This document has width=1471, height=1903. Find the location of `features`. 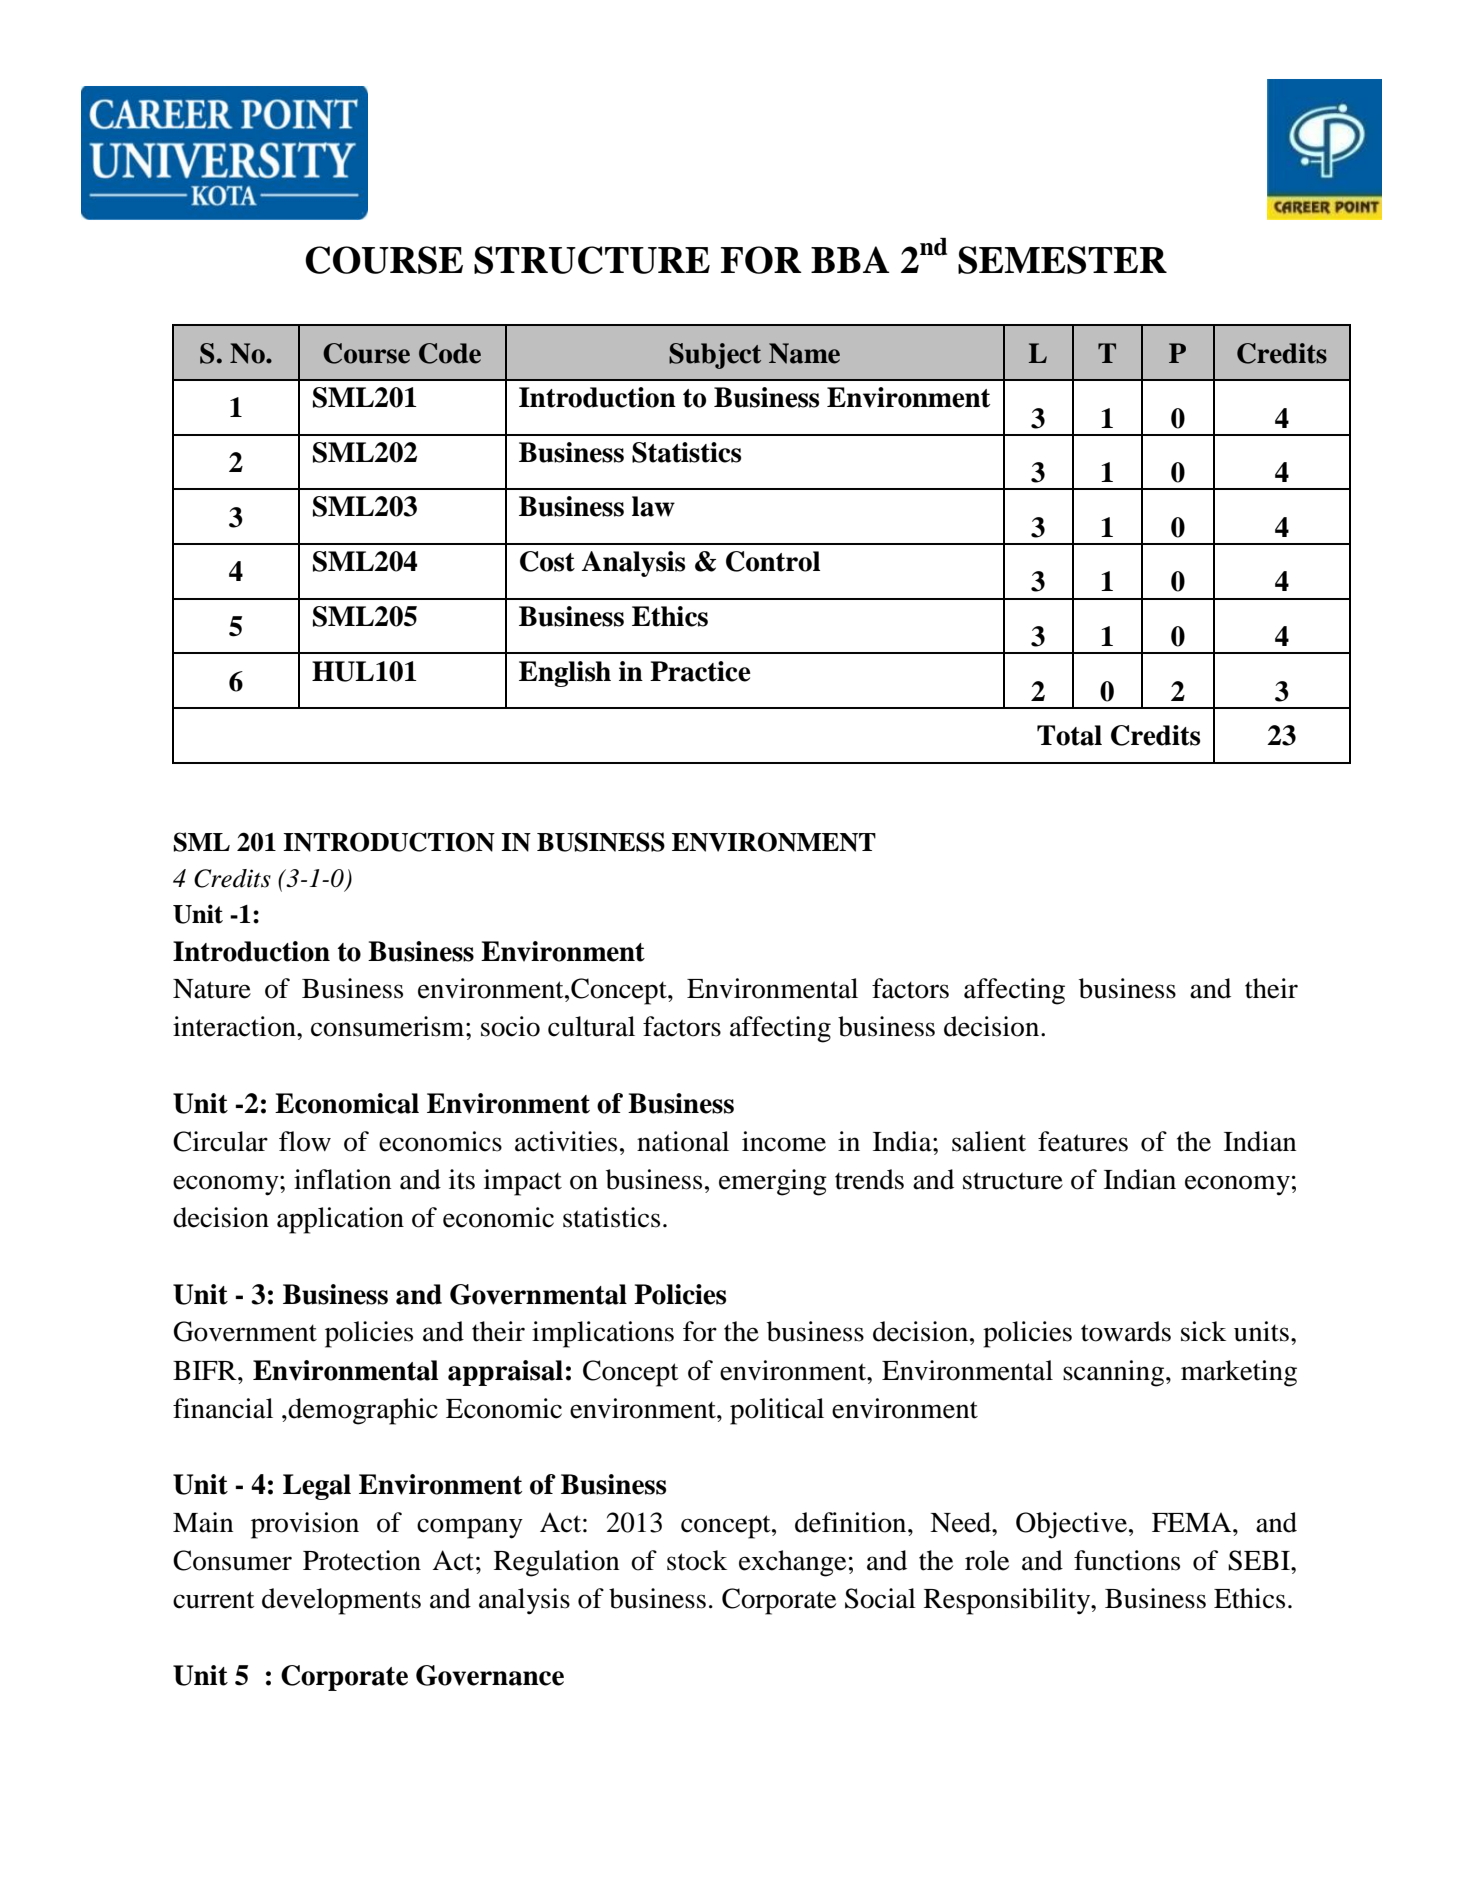

features is located at coordinates (1083, 1141).
